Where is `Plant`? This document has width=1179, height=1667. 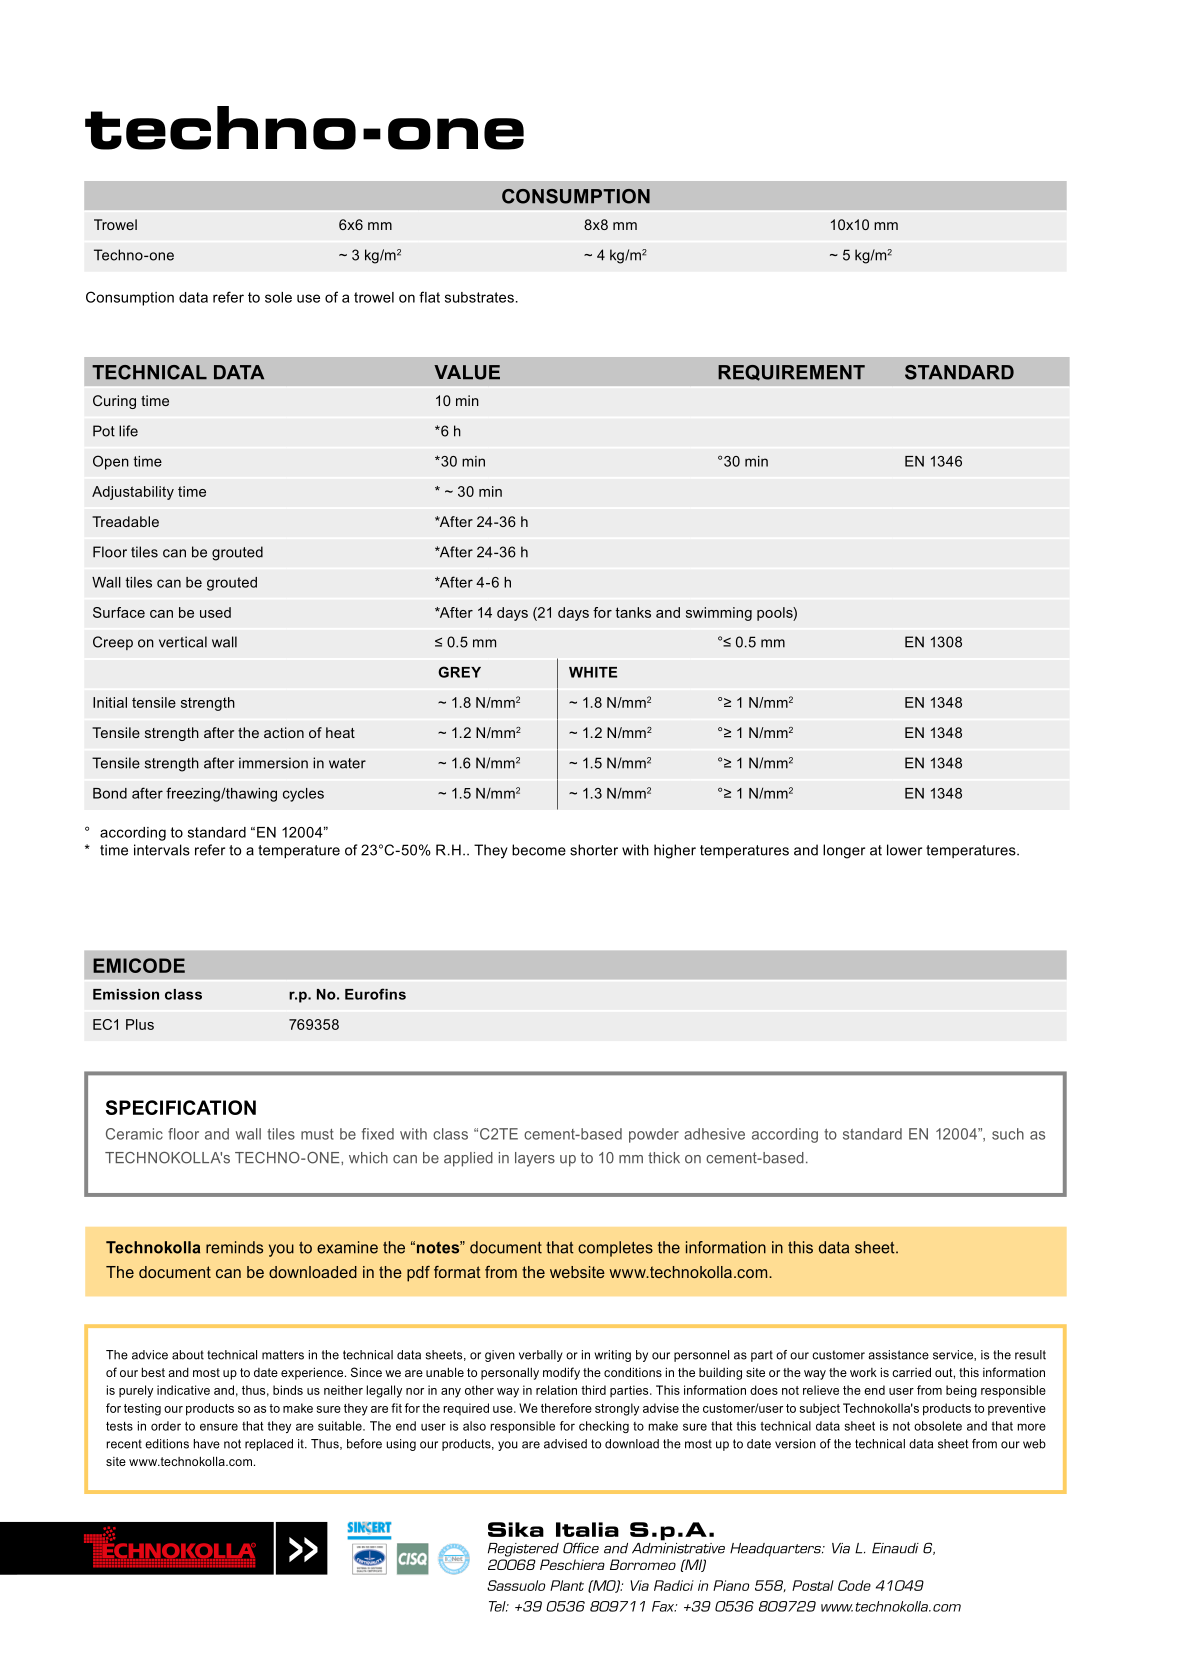 Plant is located at coordinates (567, 1585).
